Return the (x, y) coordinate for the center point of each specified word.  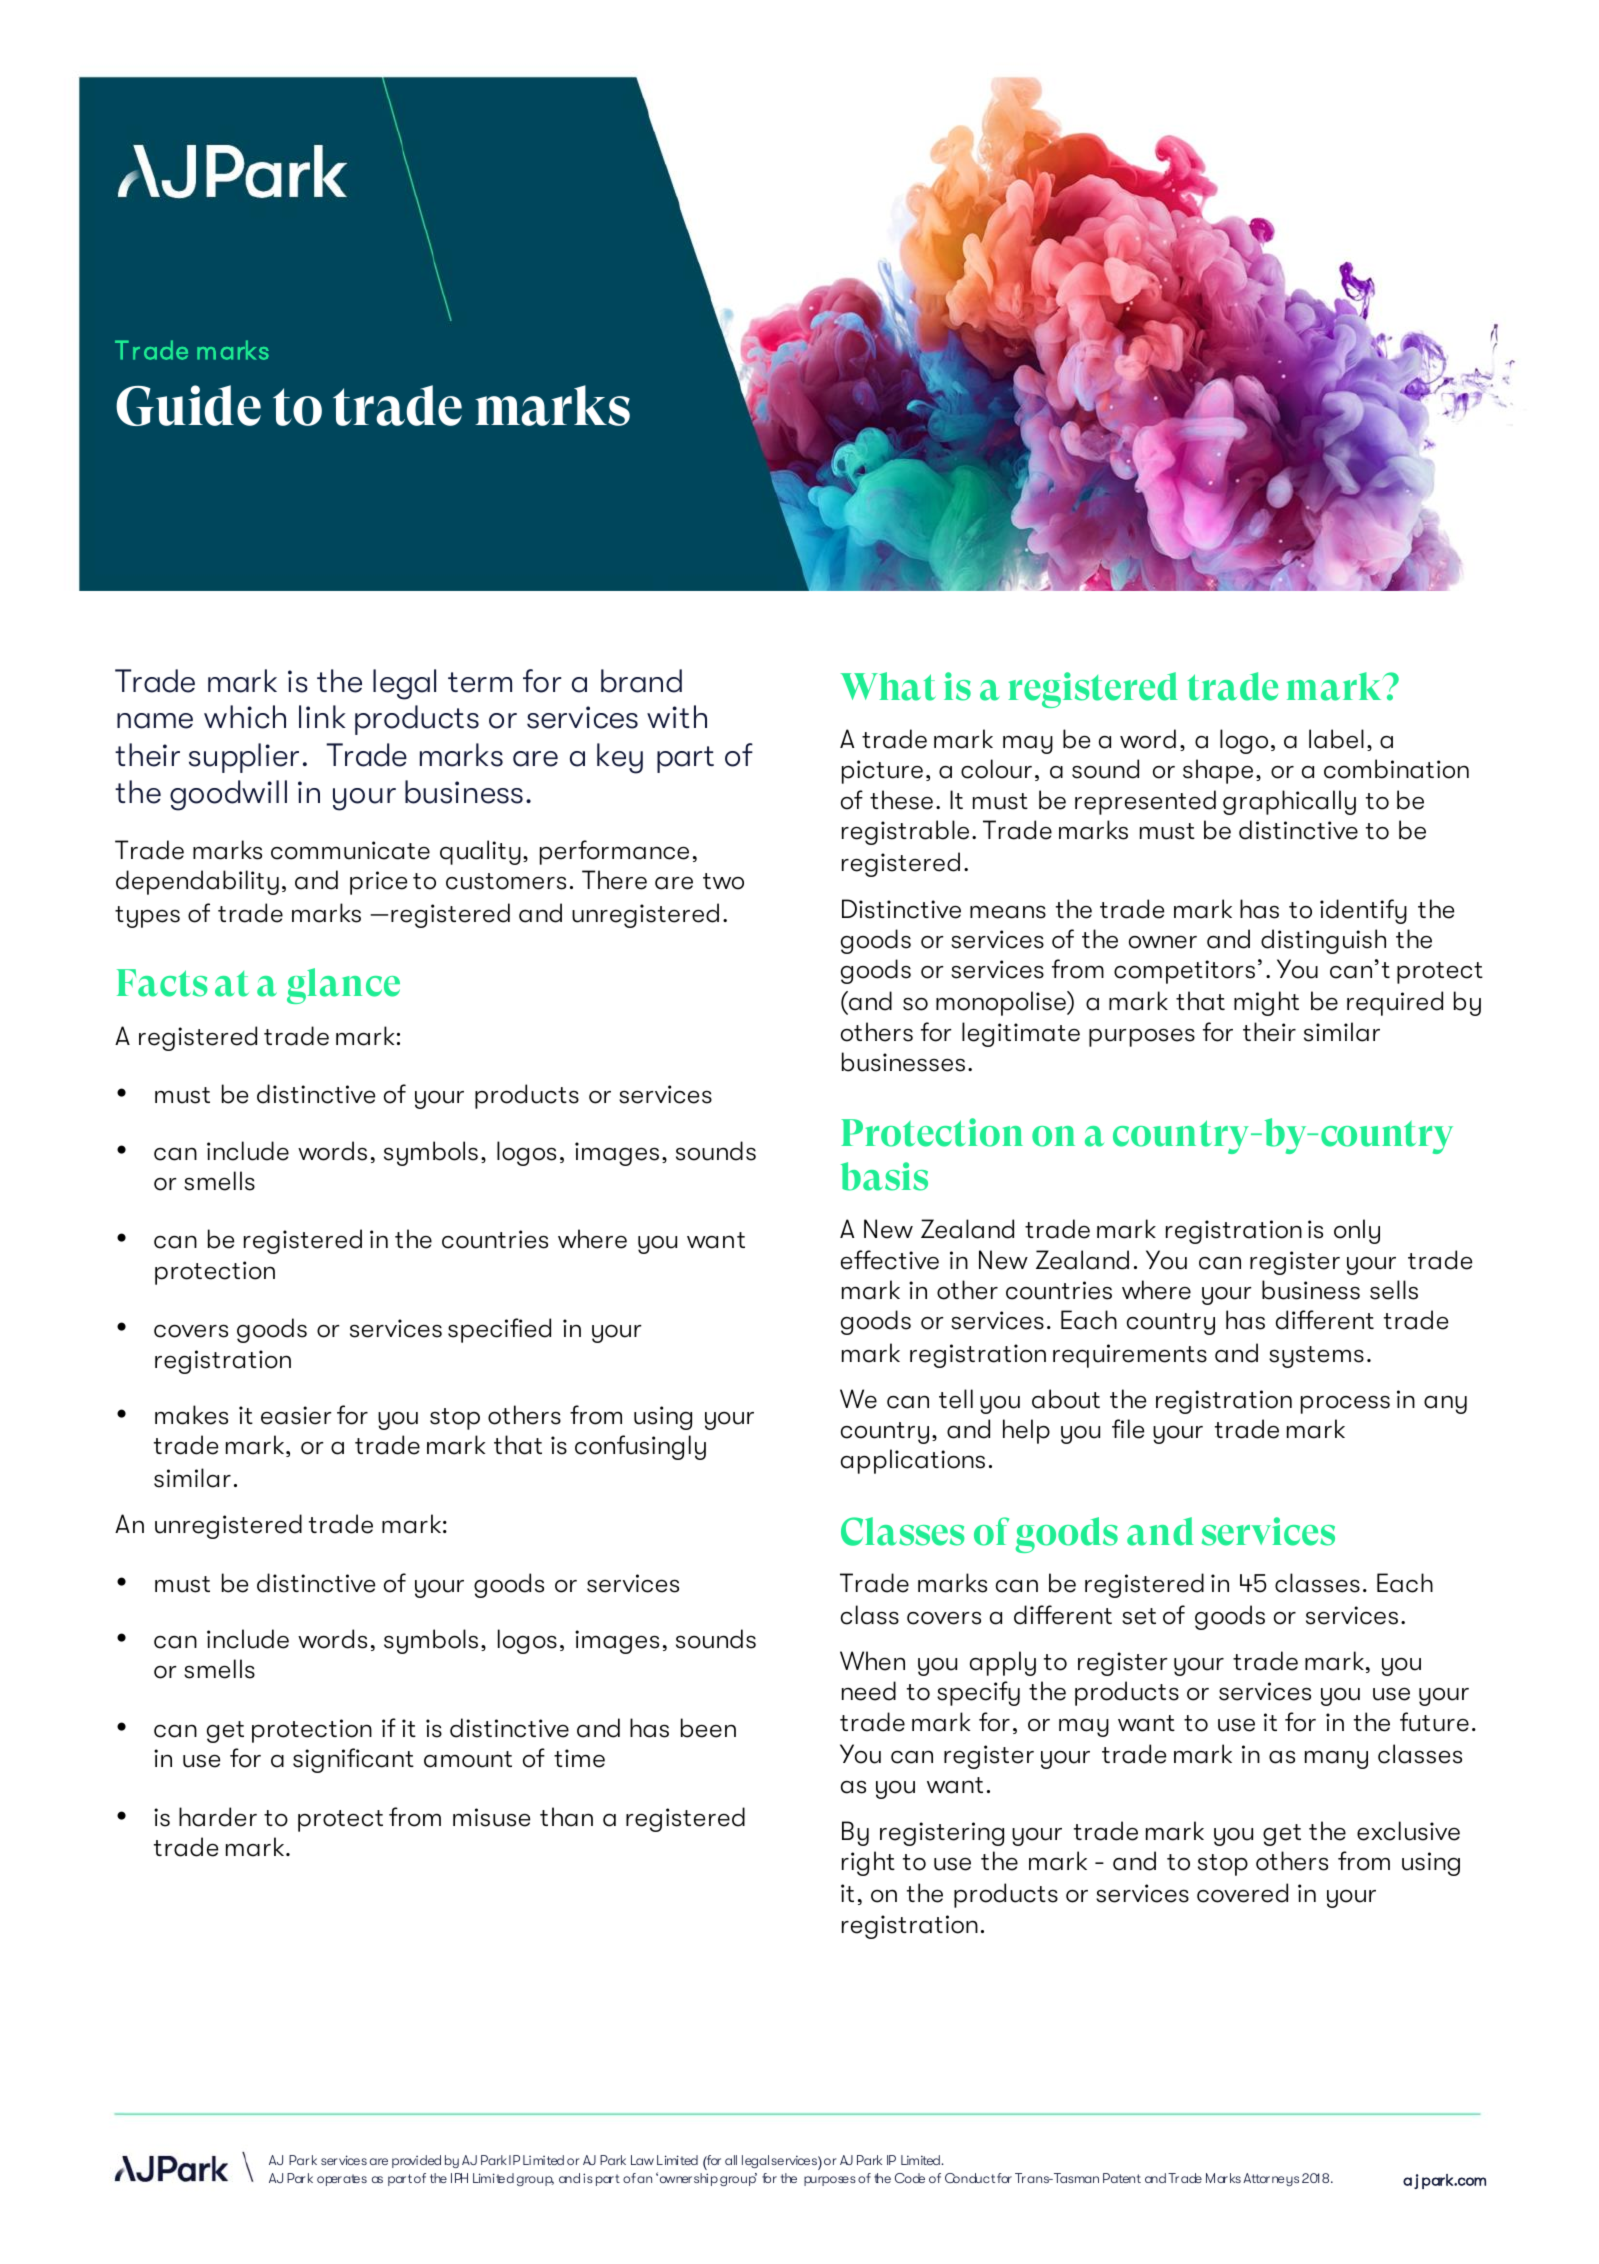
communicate (350, 850)
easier (296, 1415)
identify (1363, 911)
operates (342, 2180)
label (1336, 739)
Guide (188, 405)
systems (1316, 1357)
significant (353, 1760)
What (888, 686)
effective (890, 1260)
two (723, 881)
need (869, 1691)
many (1336, 1759)
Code (910, 2178)
